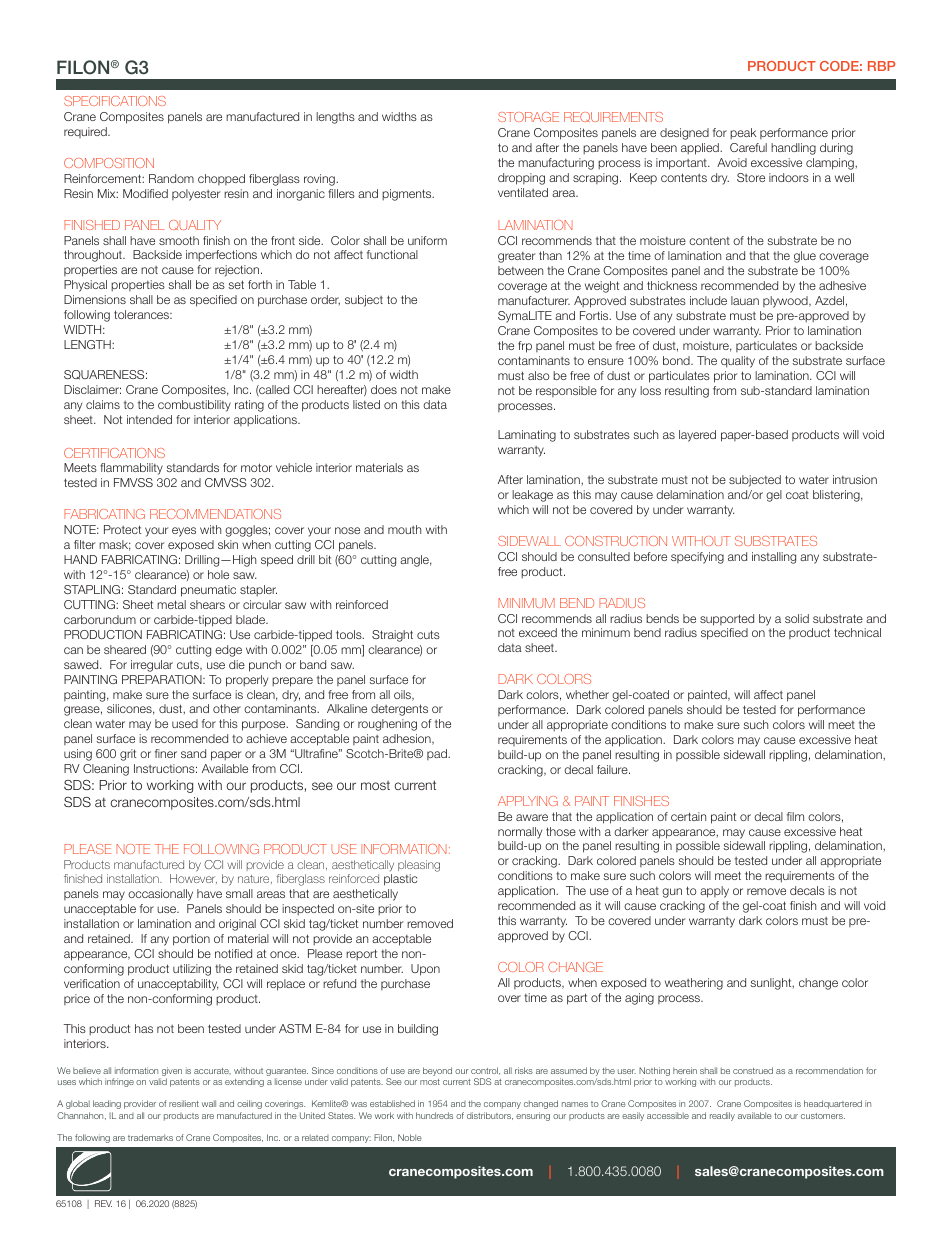 This document has width=952, height=1233. I want to click on occasionally, so click(160, 895).
